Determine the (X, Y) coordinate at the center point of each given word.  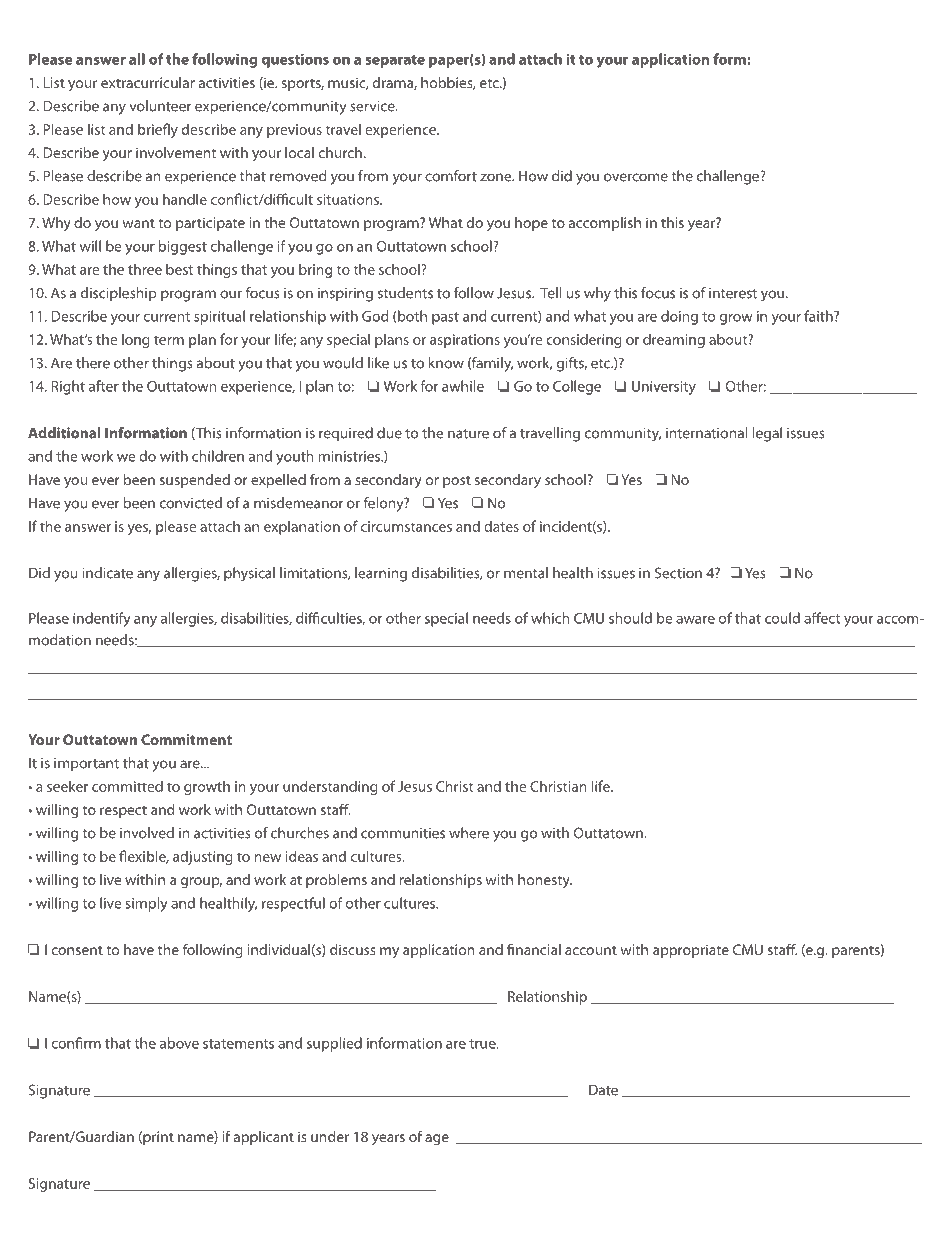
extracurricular (148, 82)
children (218, 456)
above (179, 1043)
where (469, 833)
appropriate (691, 951)
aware (695, 620)
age (437, 1139)
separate (395, 61)
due (389, 433)
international (707, 433)
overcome (636, 177)
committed (127, 786)
